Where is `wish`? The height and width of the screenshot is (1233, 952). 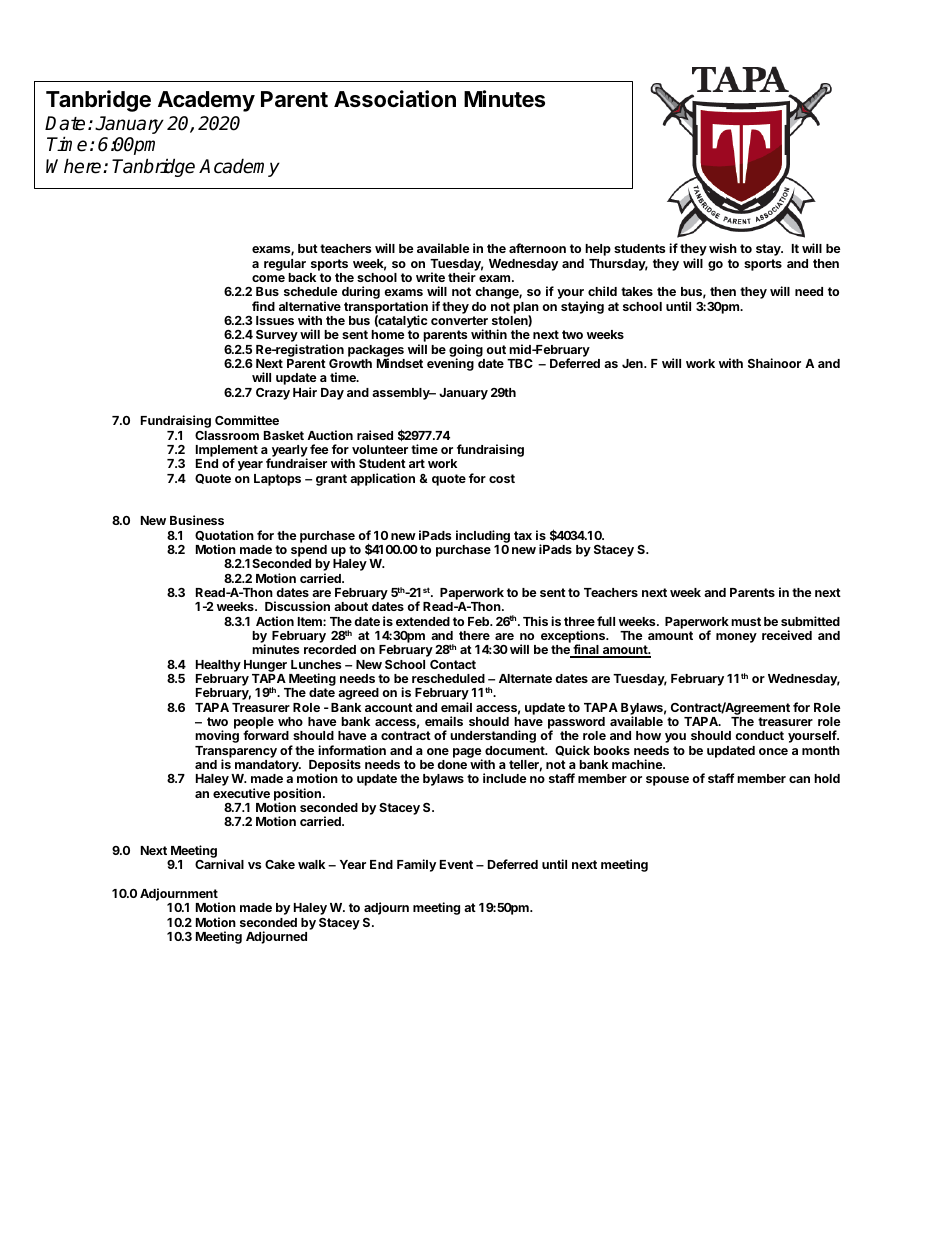 wish is located at coordinates (723, 248).
